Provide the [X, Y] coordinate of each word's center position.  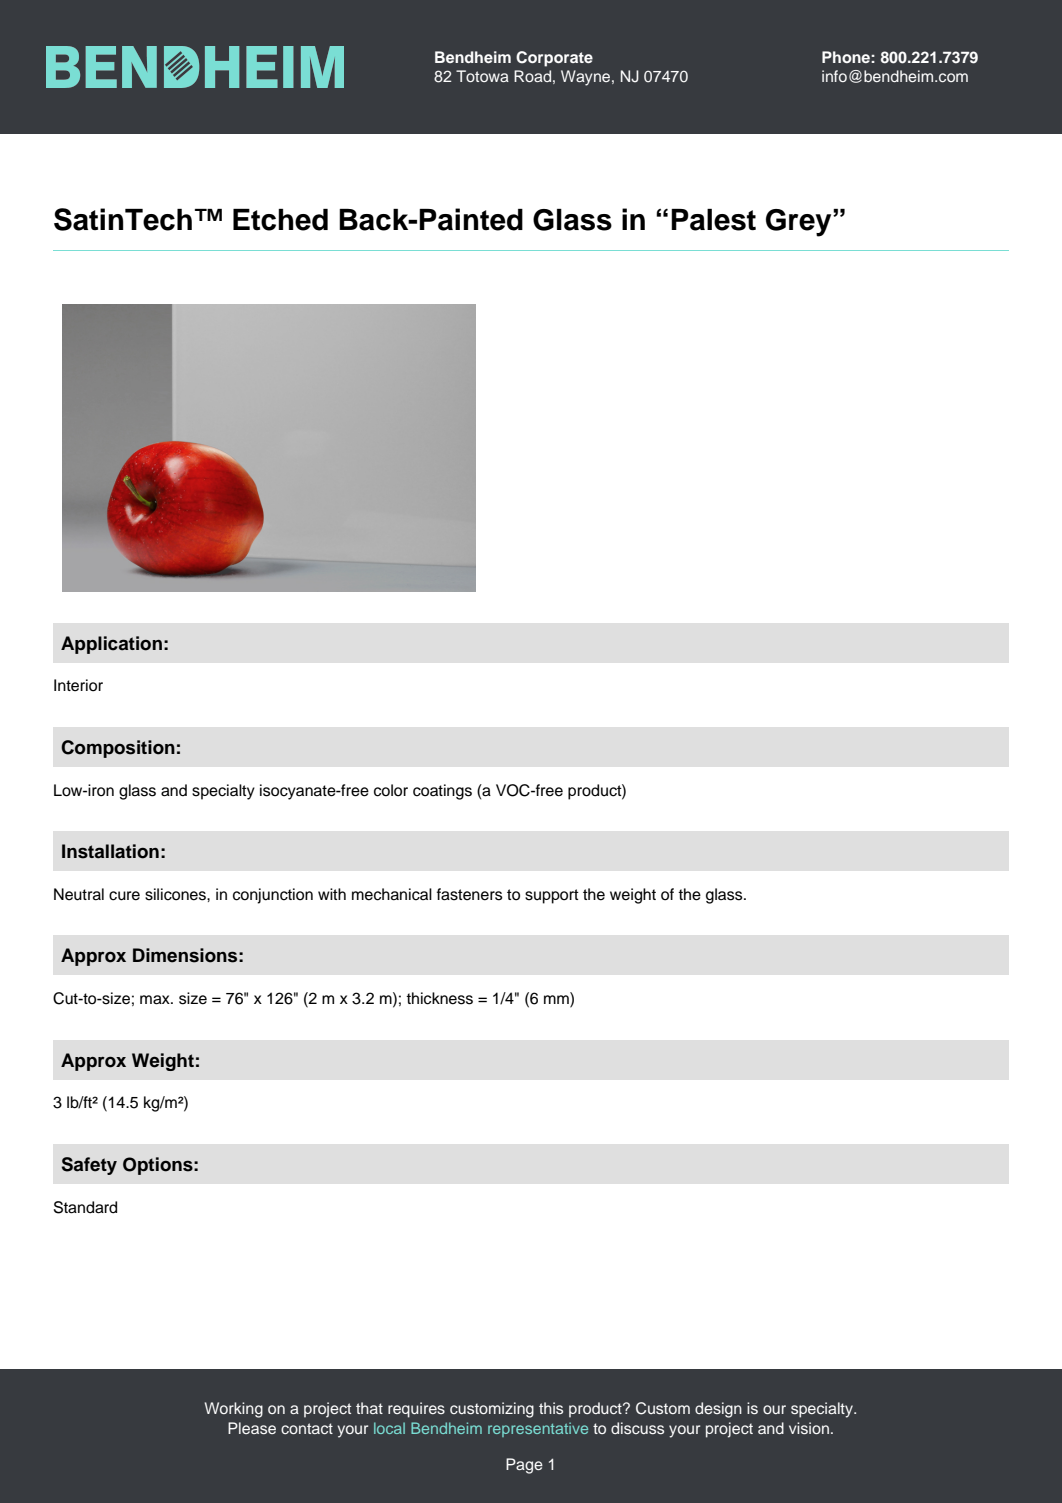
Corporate [554, 59]
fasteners [470, 894]
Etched [280, 220]
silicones [176, 894]
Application [111, 645]
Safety [89, 1166]
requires [416, 1410]
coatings [442, 792]
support [552, 896]
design [718, 1410]
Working [234, 1410]
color [391, 790]
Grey [800, 223]
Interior [78, 685]
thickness [439, 998]
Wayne [587, 78]
